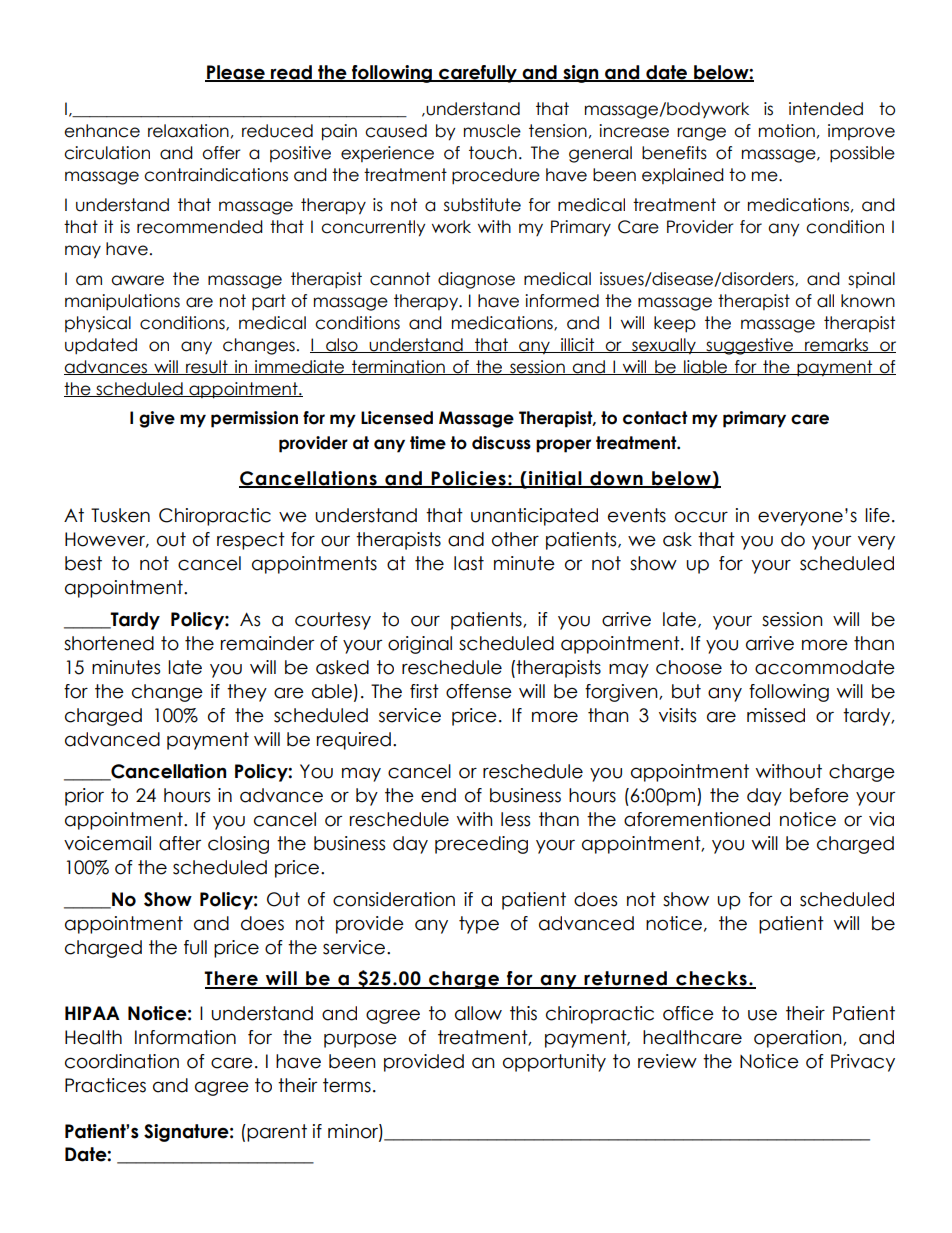  Describe the element at coordinates (105, 1085) in the document. I see `Practices` at that location.
